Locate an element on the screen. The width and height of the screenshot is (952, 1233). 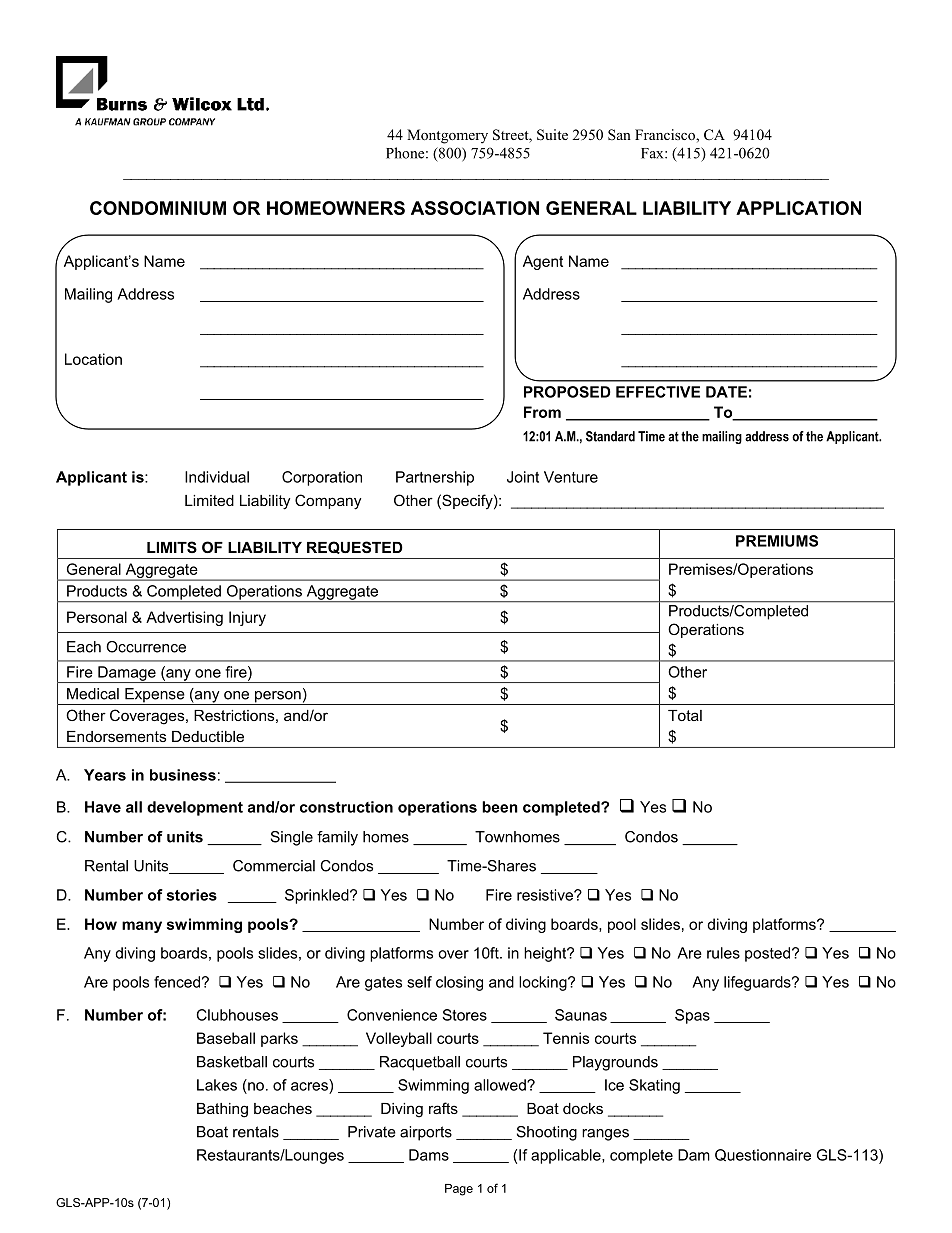
Total is located at coordinates (685, 715).
